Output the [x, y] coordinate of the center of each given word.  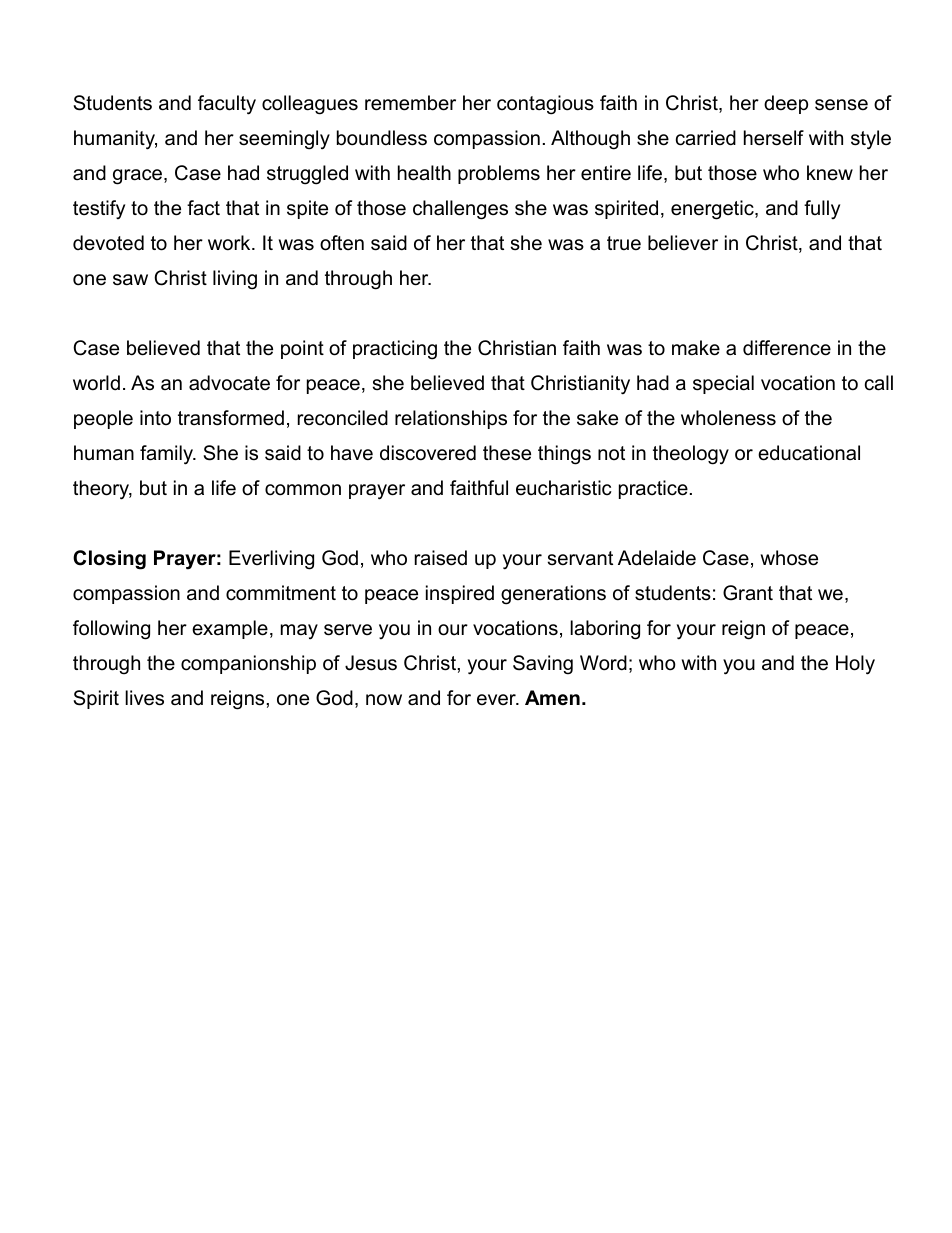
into [155, 417]
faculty [227, 105]
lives [144, 698]
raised [441, 558]
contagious [545, 105]
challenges [460, 210]
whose [789, 558]
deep [786, 104]
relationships [451, 419]
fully [822, 209]
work [230, 243]
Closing [109, 560]
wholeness [728, 418]
